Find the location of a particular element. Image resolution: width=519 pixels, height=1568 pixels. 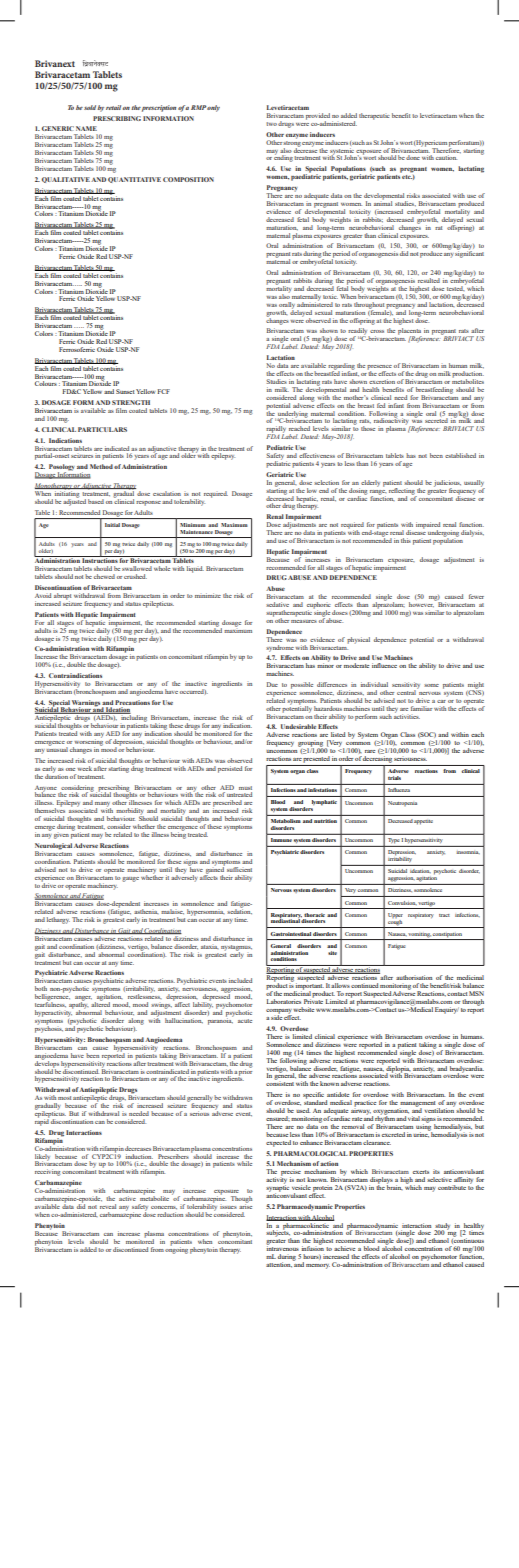

selection is located at coordinates (326, 482).
